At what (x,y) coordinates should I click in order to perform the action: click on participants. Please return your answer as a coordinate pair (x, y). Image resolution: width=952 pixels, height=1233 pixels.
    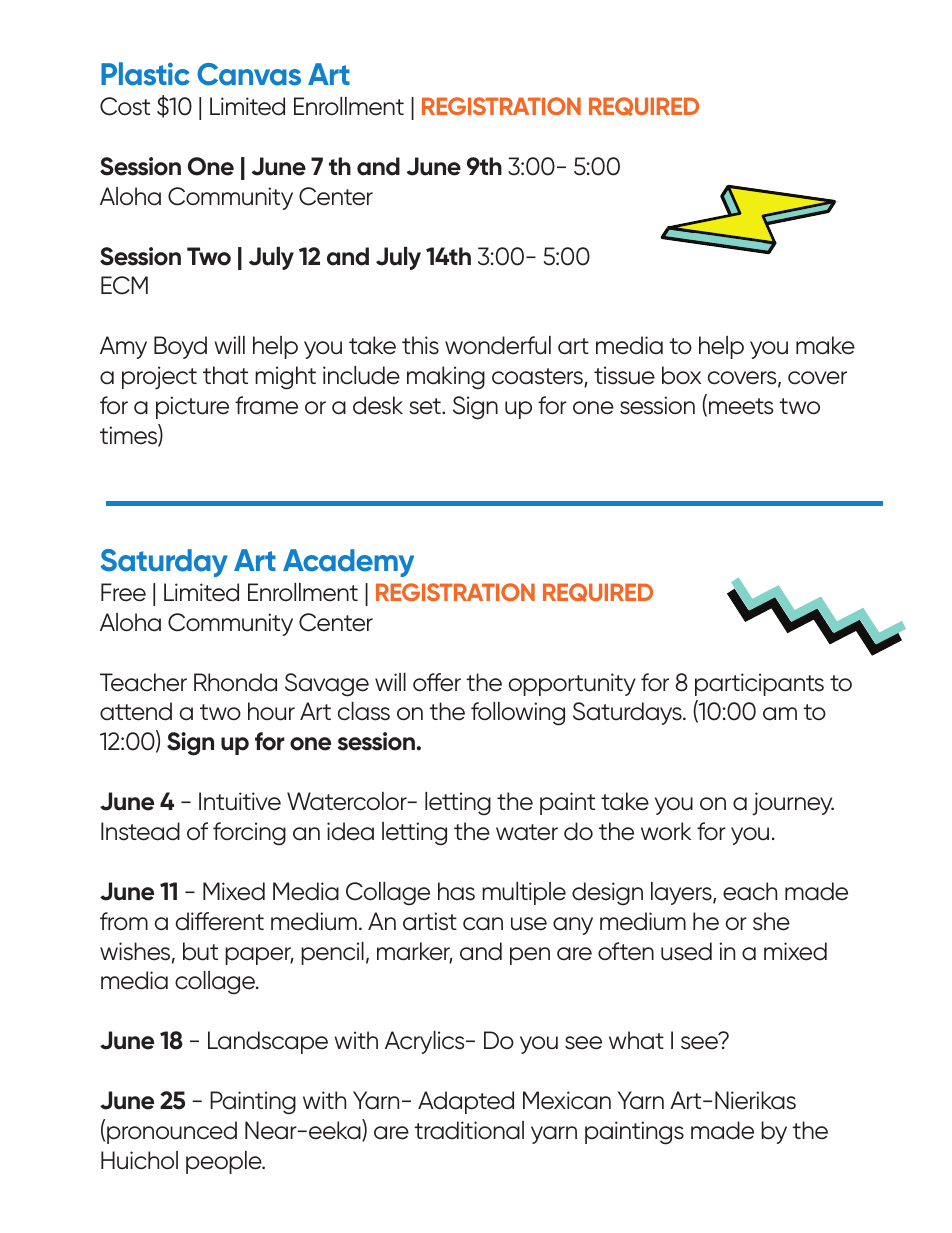
    Looking at the image, I should click on (759, 684).
